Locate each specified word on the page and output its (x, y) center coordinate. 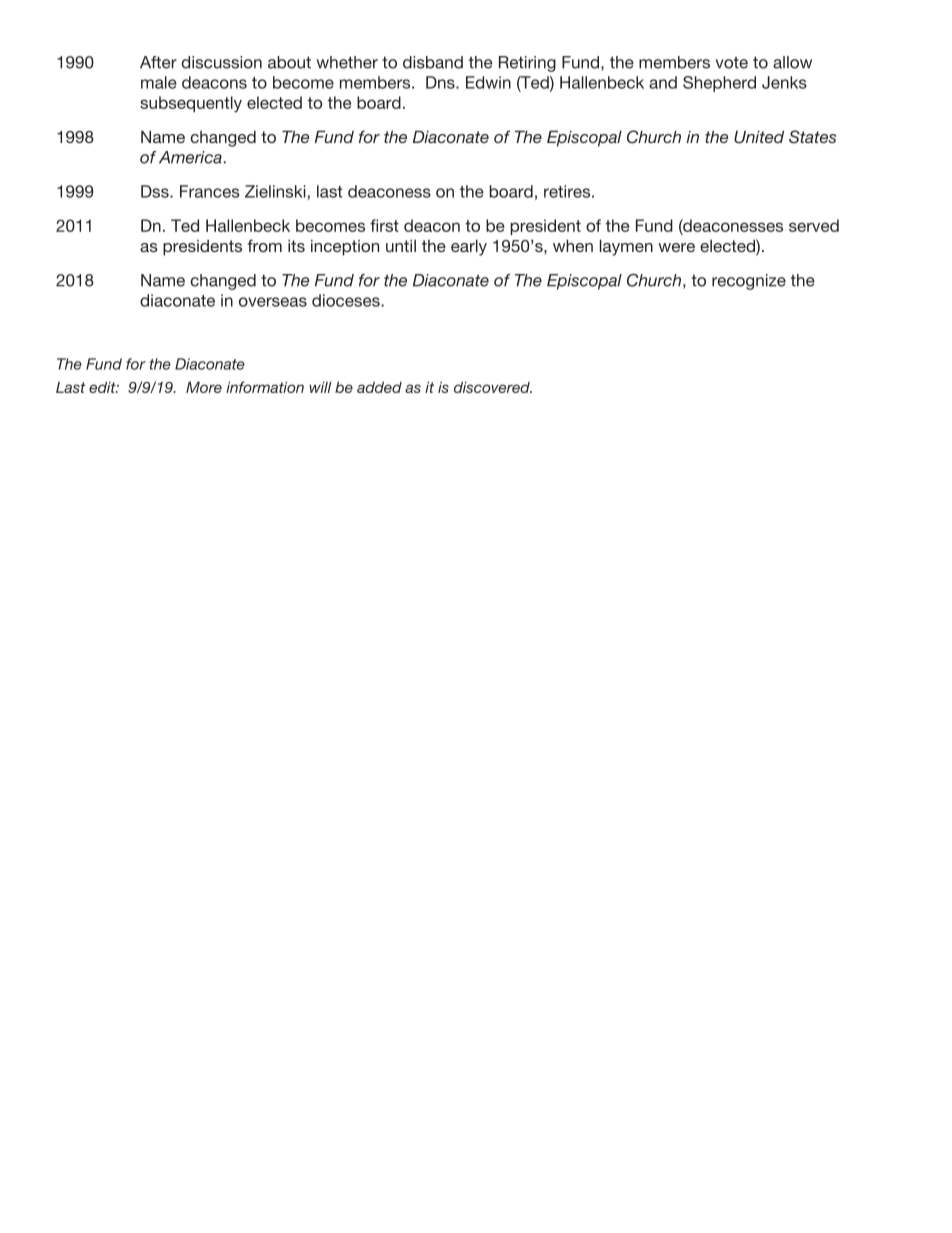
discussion (221, 62)
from (264, 245)
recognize (749, 282)
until (401, 245)
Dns (441, 82)
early (469, 247)
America (190, 157)
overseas (273, 302)
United (759, 137)
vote (731, 63)
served (814, 225)
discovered (493, 387)
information (265, 387)
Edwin (488, 82)
